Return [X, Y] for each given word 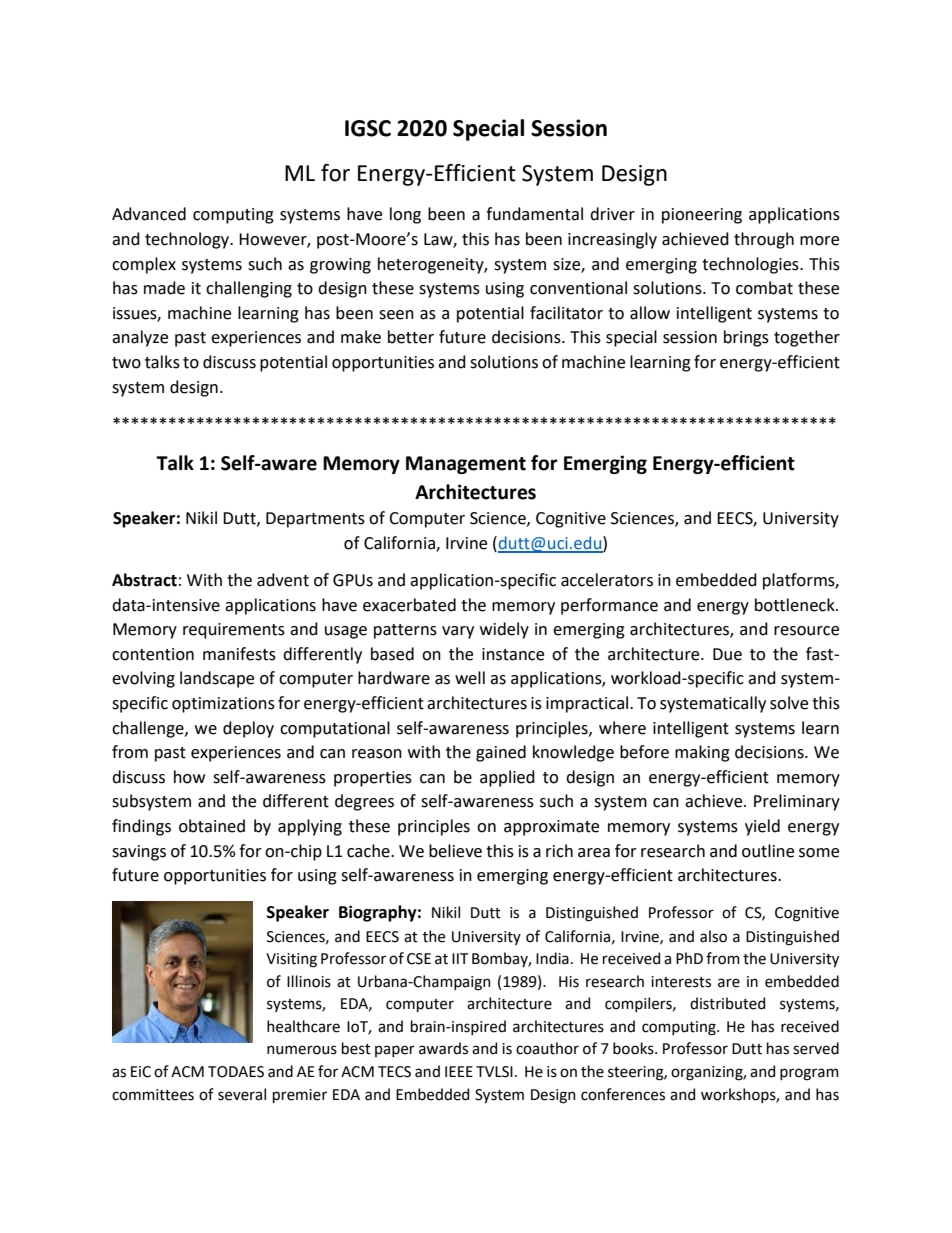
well [470, 678]
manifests [239, 654]
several [242, 1094]
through [764, 240]
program [809, 1074]
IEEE [459, 1071]
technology [188, 240]
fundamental [534, 214]
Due [727, 654]
